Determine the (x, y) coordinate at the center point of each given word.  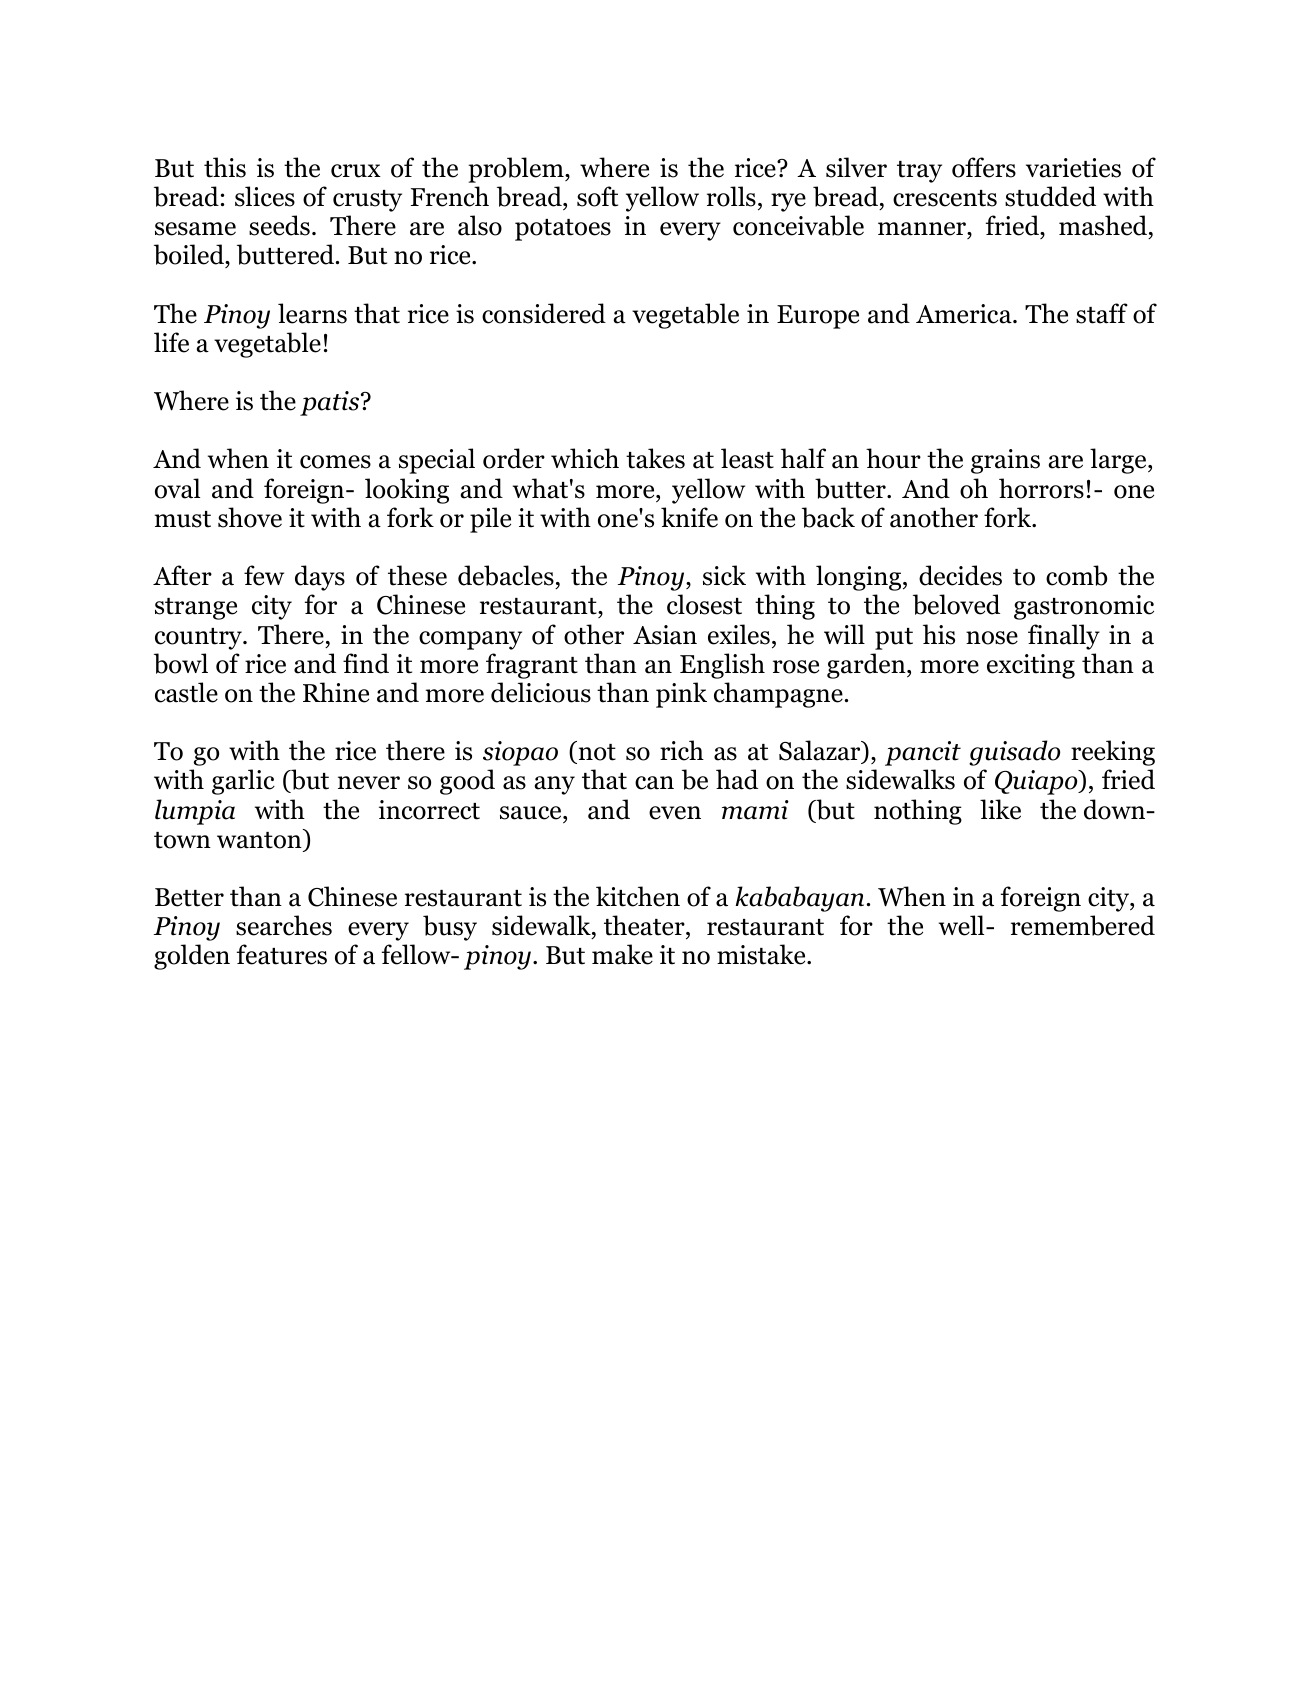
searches (284, 925)
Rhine (336, 692)
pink (681, 695)
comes (335, 462)
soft (597, 196)
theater (645, 925)
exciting (1031, 666)
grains (1005, 461)
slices (265, 196)
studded (1050, 196)
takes (655, 458)
